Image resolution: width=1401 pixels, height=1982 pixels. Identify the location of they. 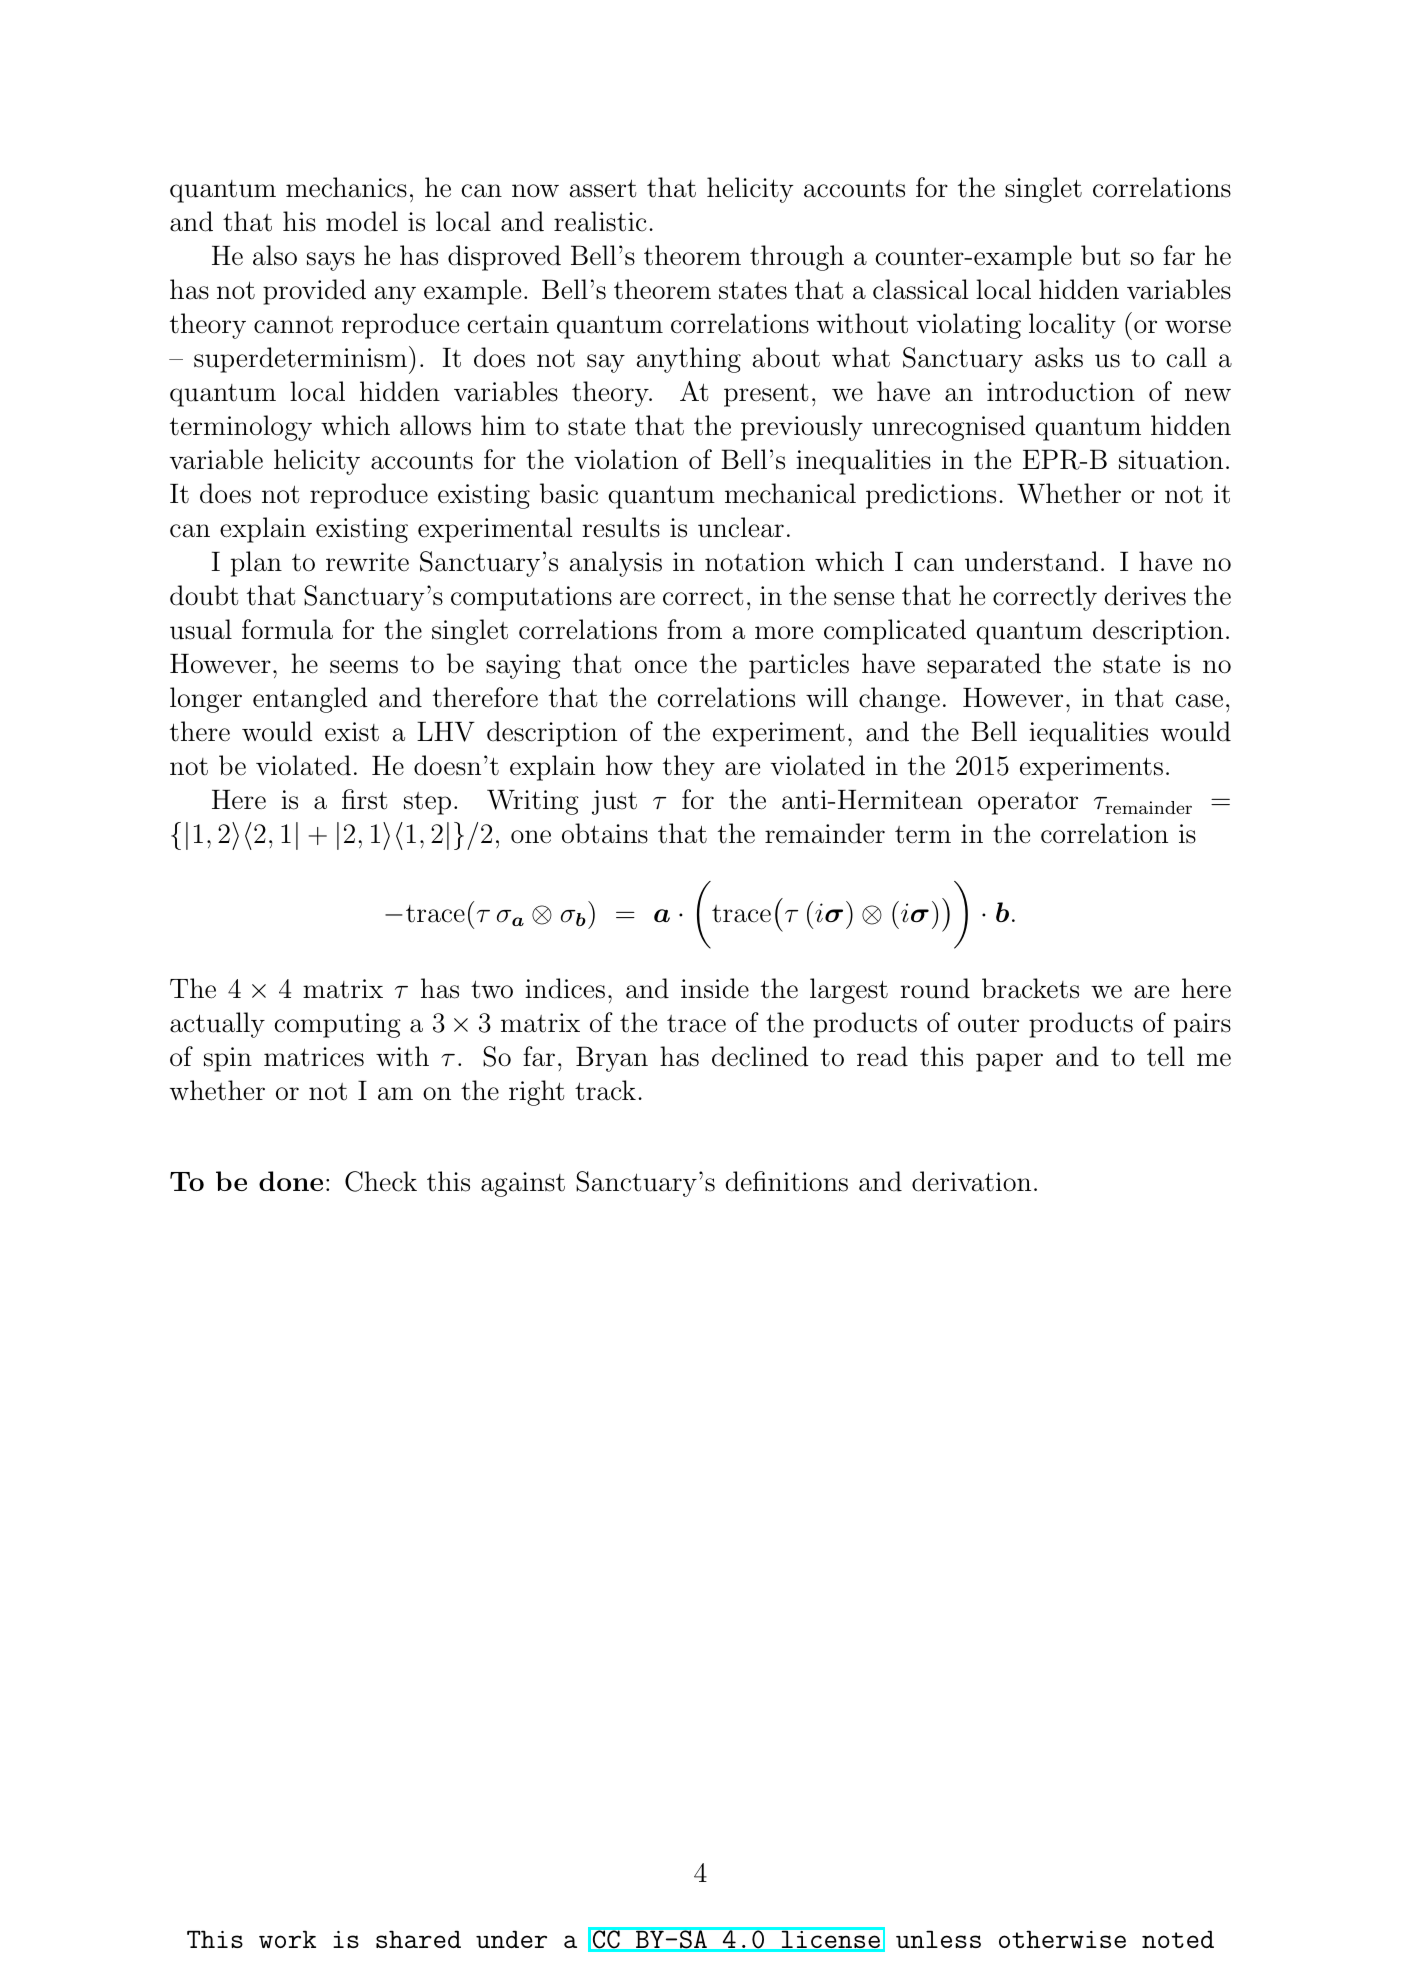
(689, 768).
